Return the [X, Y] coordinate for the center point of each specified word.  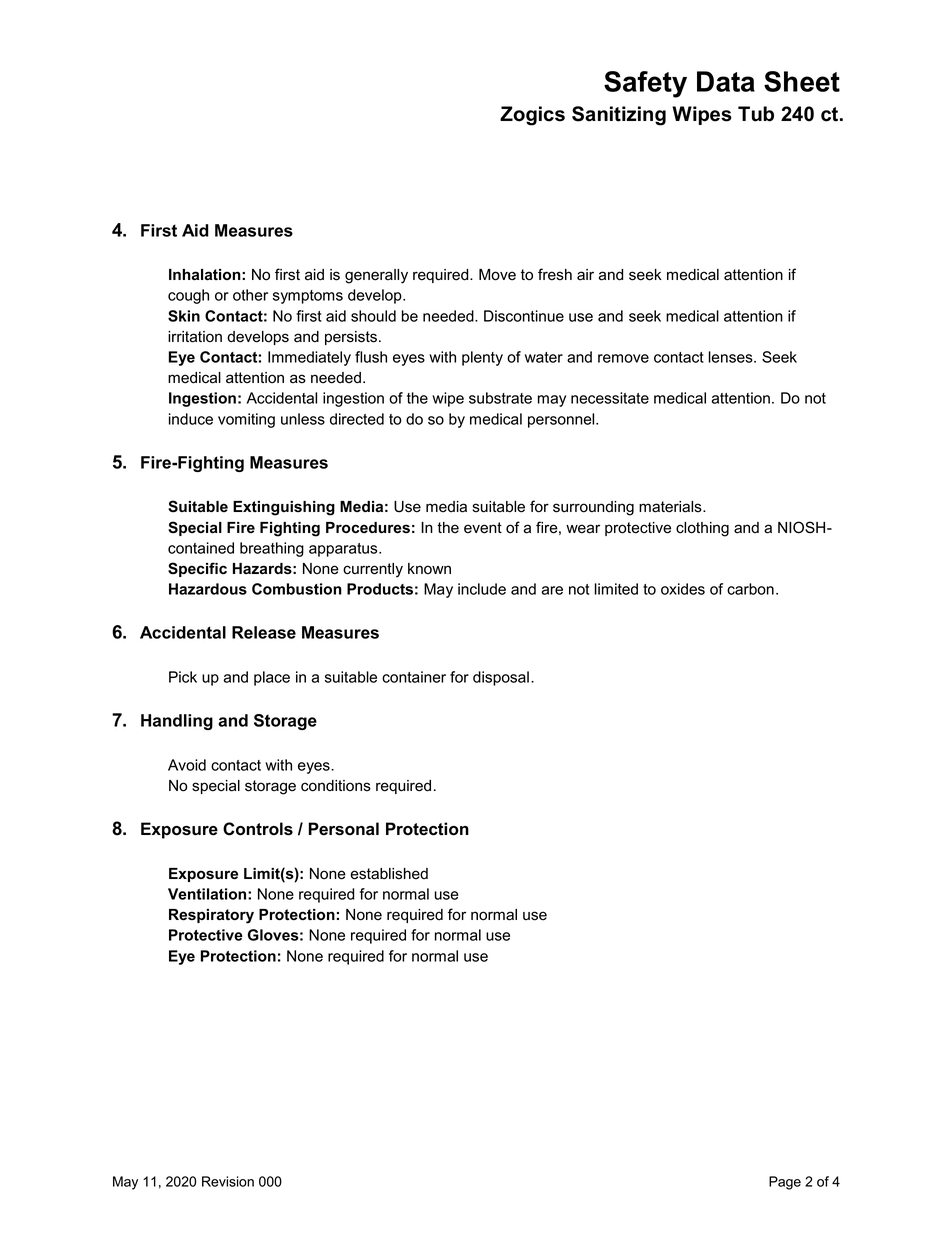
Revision [228, 1181]
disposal [501, 678]
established [389, 874]
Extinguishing [284, 508]
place [272, 678]
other [250, 295]
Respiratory [211, 916]
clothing [702, 529]
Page [785, 1183]
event [483, 528]
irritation [195, 337]
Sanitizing [619, 116]
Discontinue [524, 316]
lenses [732, 357]
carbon [750, 589]
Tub [756, 114]
